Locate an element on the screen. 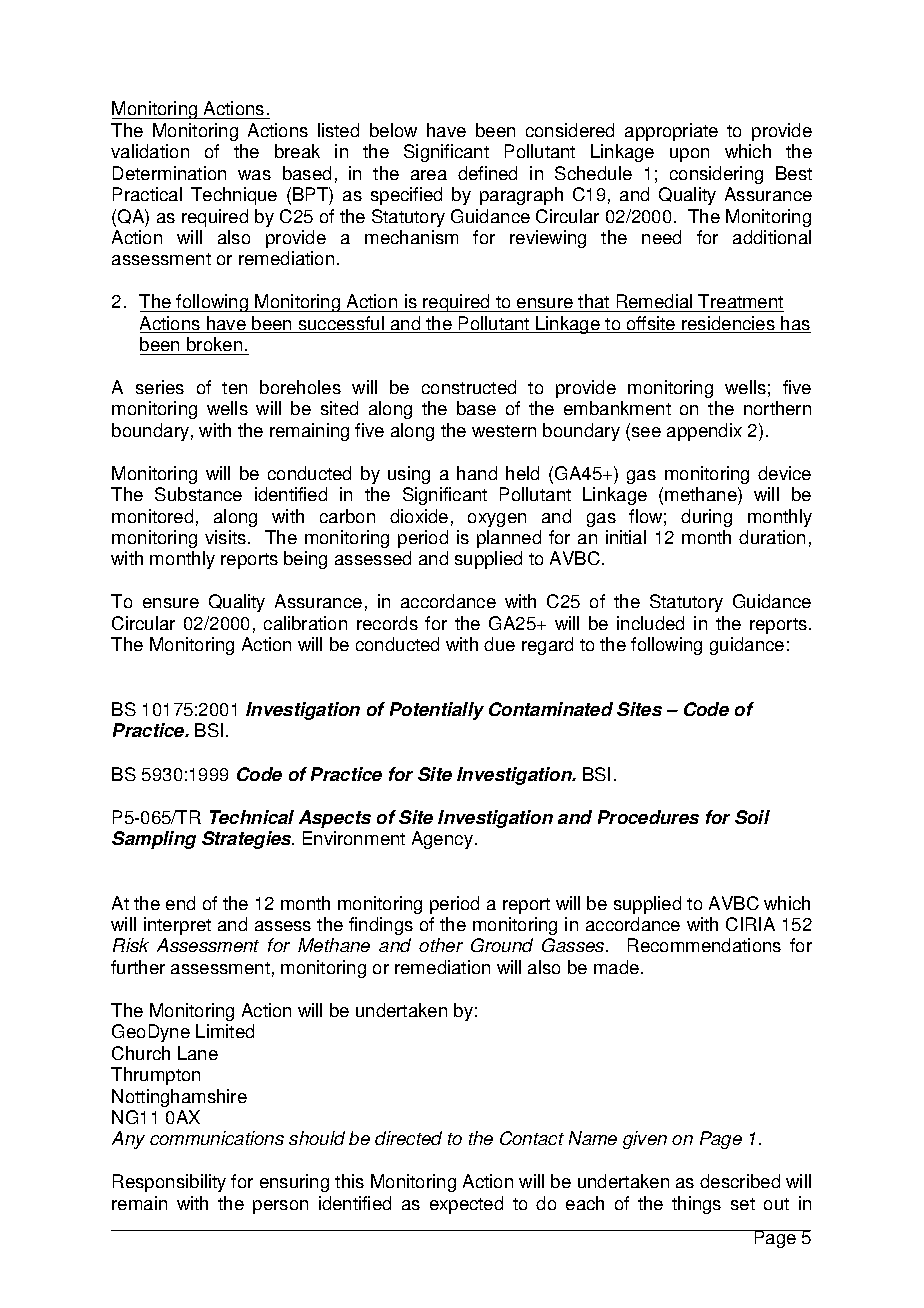 The height and width of the screenshot is (1308, 924). other is located at coordinates (441, 945).
